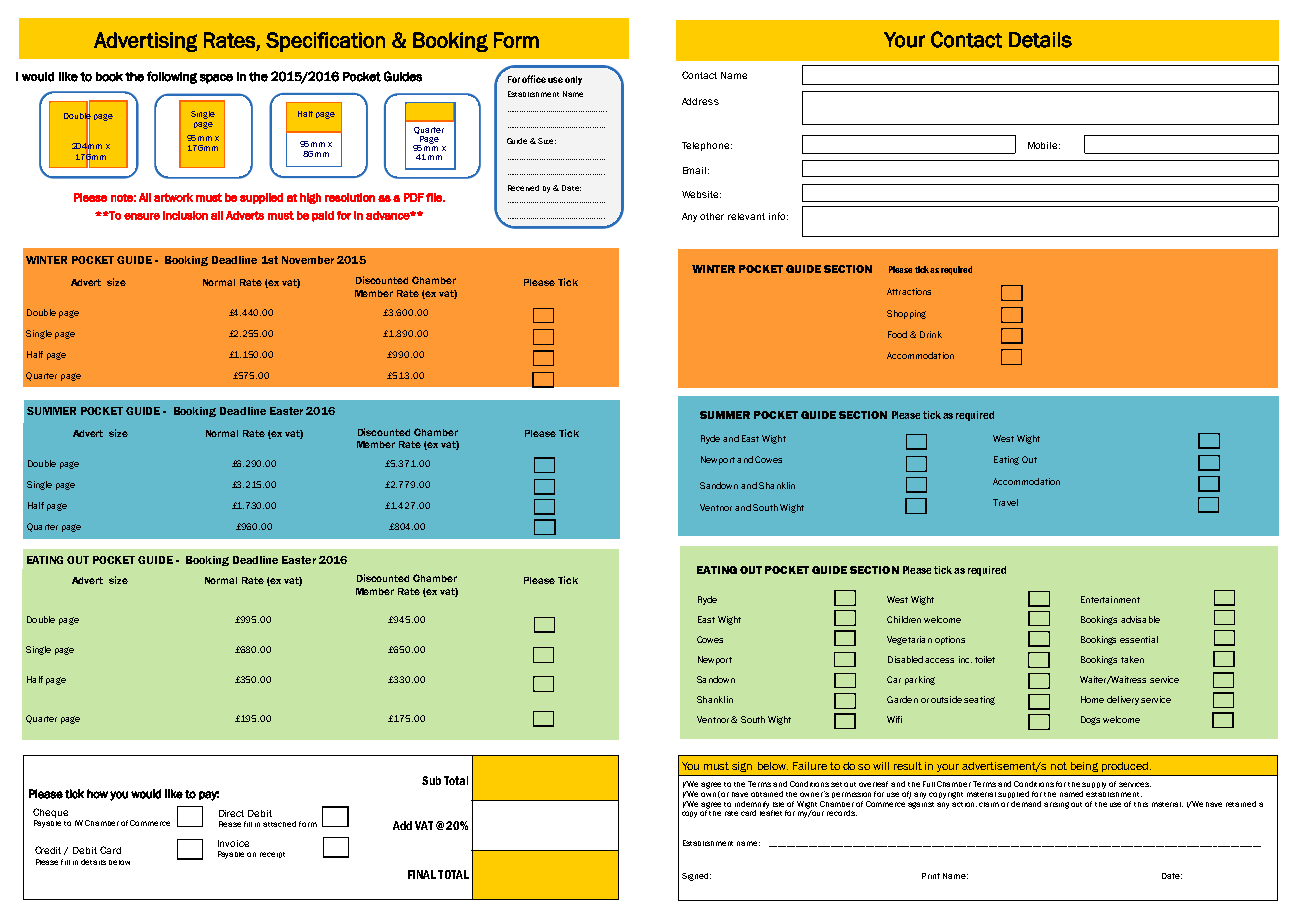 The height and width of the screenshot is (924, 1308). What do you see at coordinates (1132, 659) in the screenshot?
I see `taken` at bounding box center [1132, 659].
